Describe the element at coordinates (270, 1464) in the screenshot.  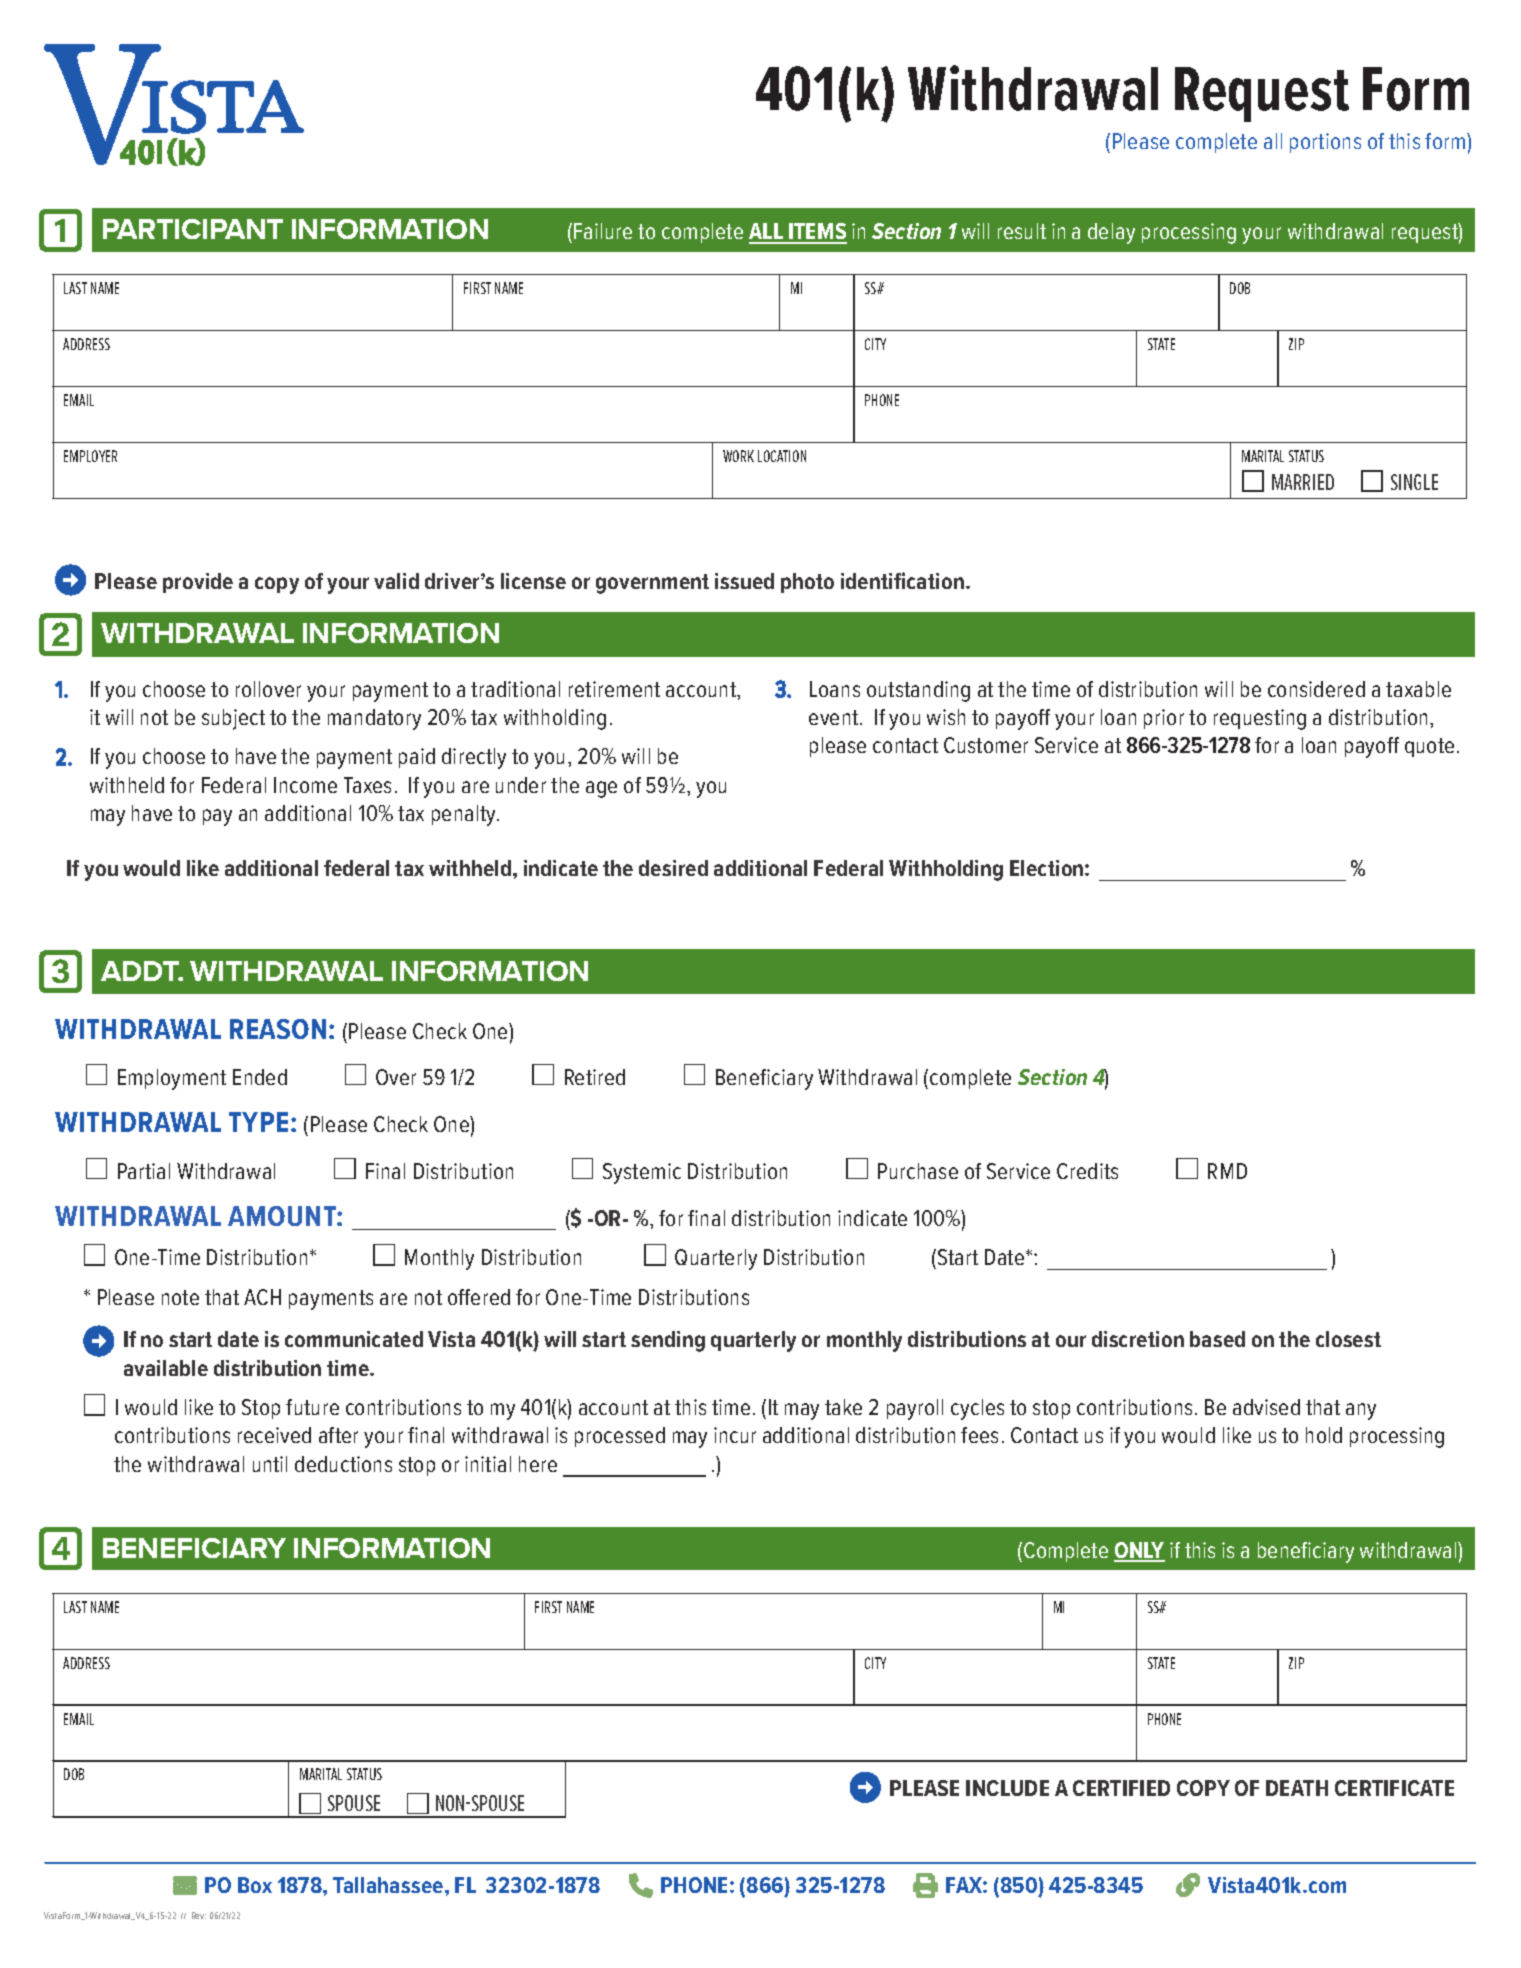
I see `until` at that location.
